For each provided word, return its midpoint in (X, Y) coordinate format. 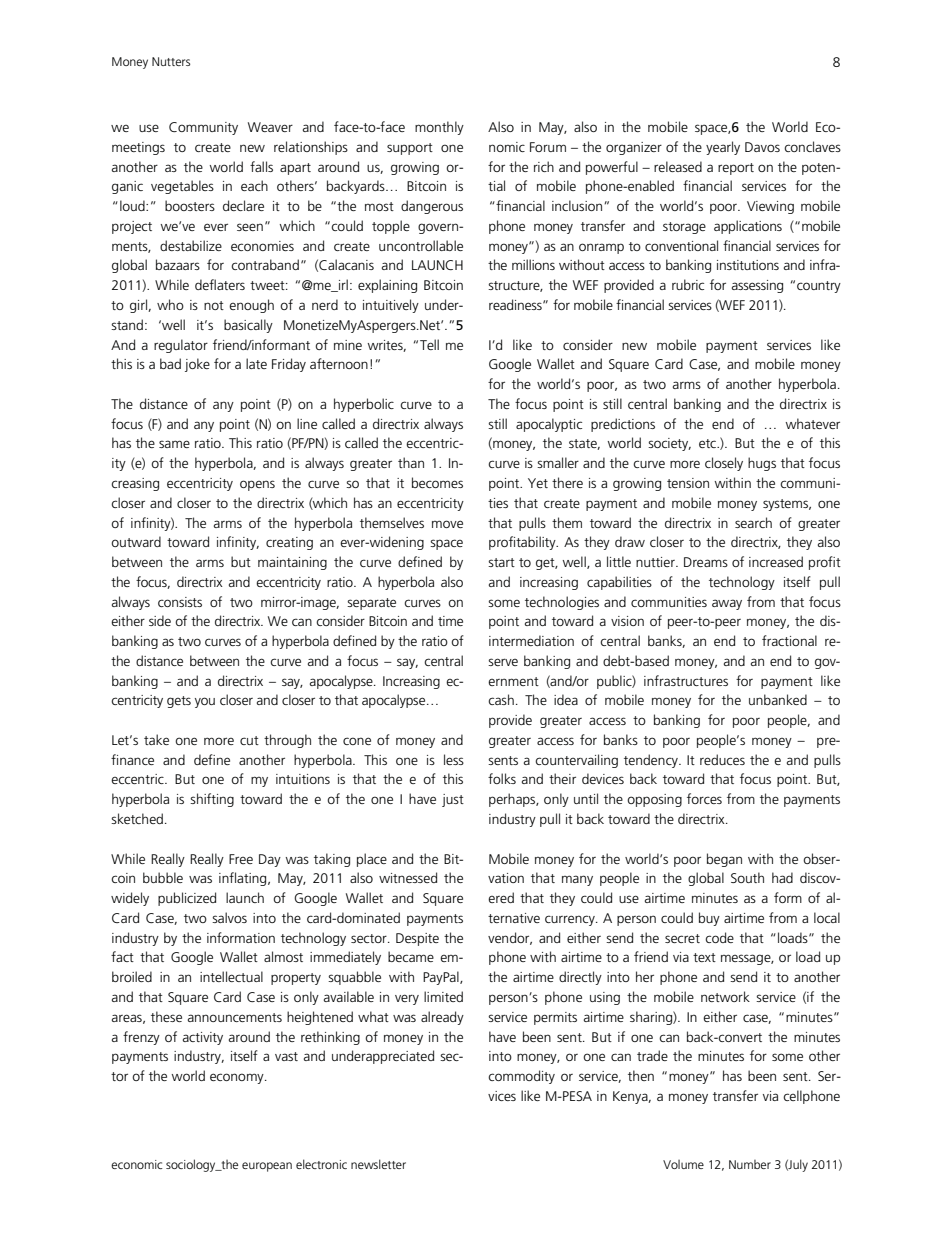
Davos (762, 147)
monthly (439, 128)
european (267, 1167)
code (719, 937)
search (753, 522)
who (170, 304)
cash (501, 699)
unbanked (778, 699)
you (205, 702)
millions (533, 264)
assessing (757, 286)
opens (257, 485)
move (447, 524)
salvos (229, 917)
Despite (417, 939)
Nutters (171, 61)
